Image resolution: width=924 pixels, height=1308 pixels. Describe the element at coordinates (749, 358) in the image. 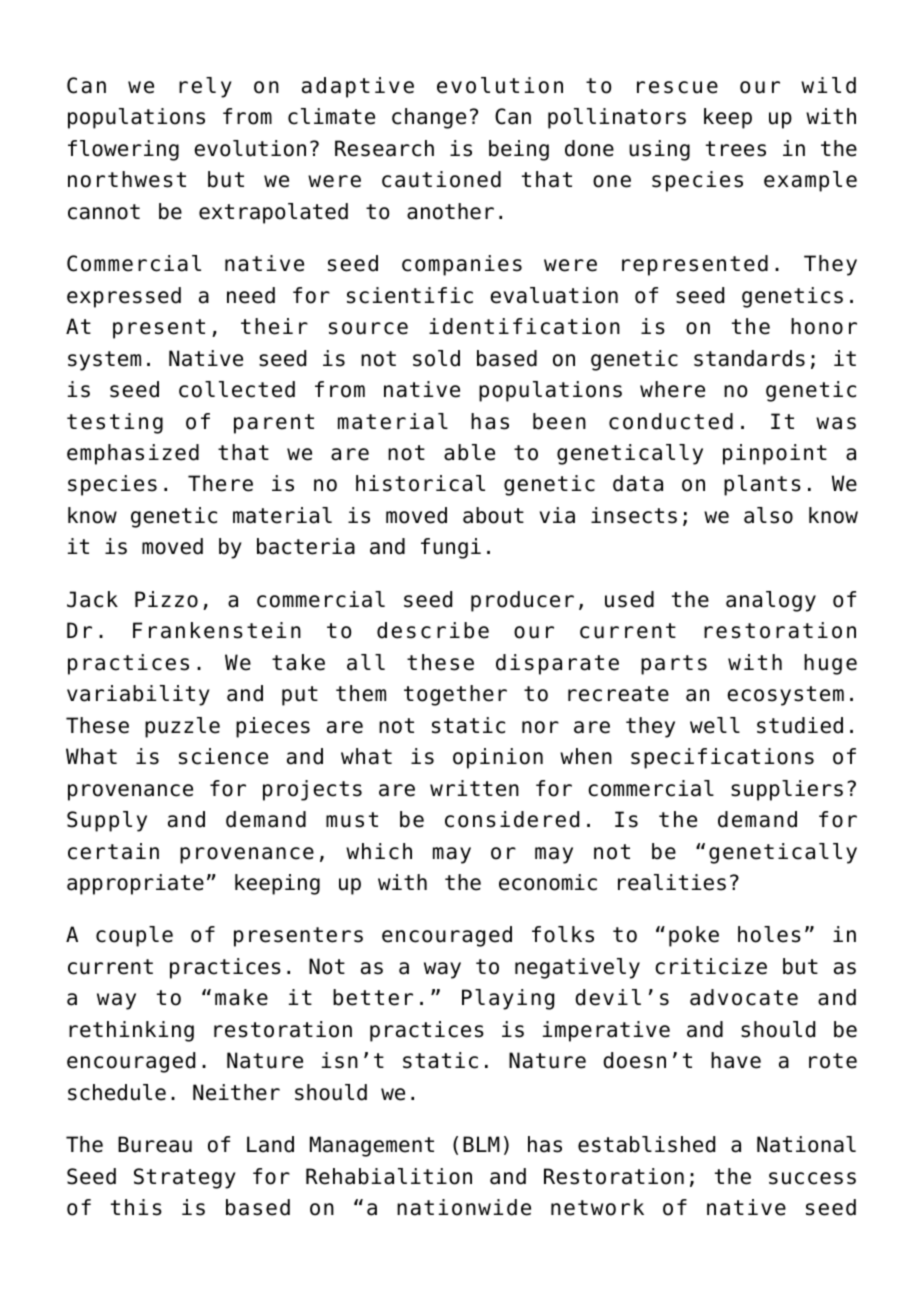

I see `standards` at that location.
